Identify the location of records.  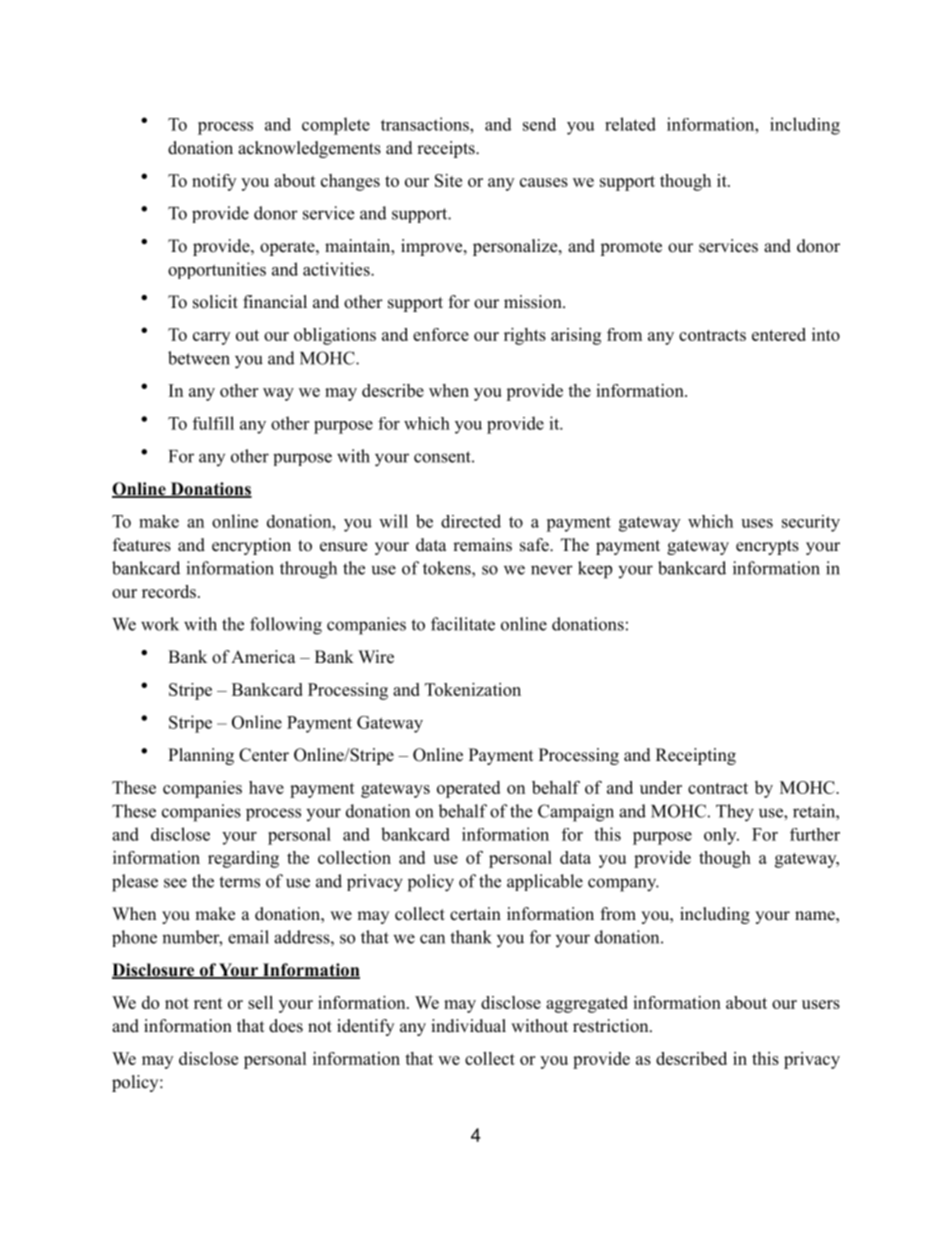
(169, 591).
